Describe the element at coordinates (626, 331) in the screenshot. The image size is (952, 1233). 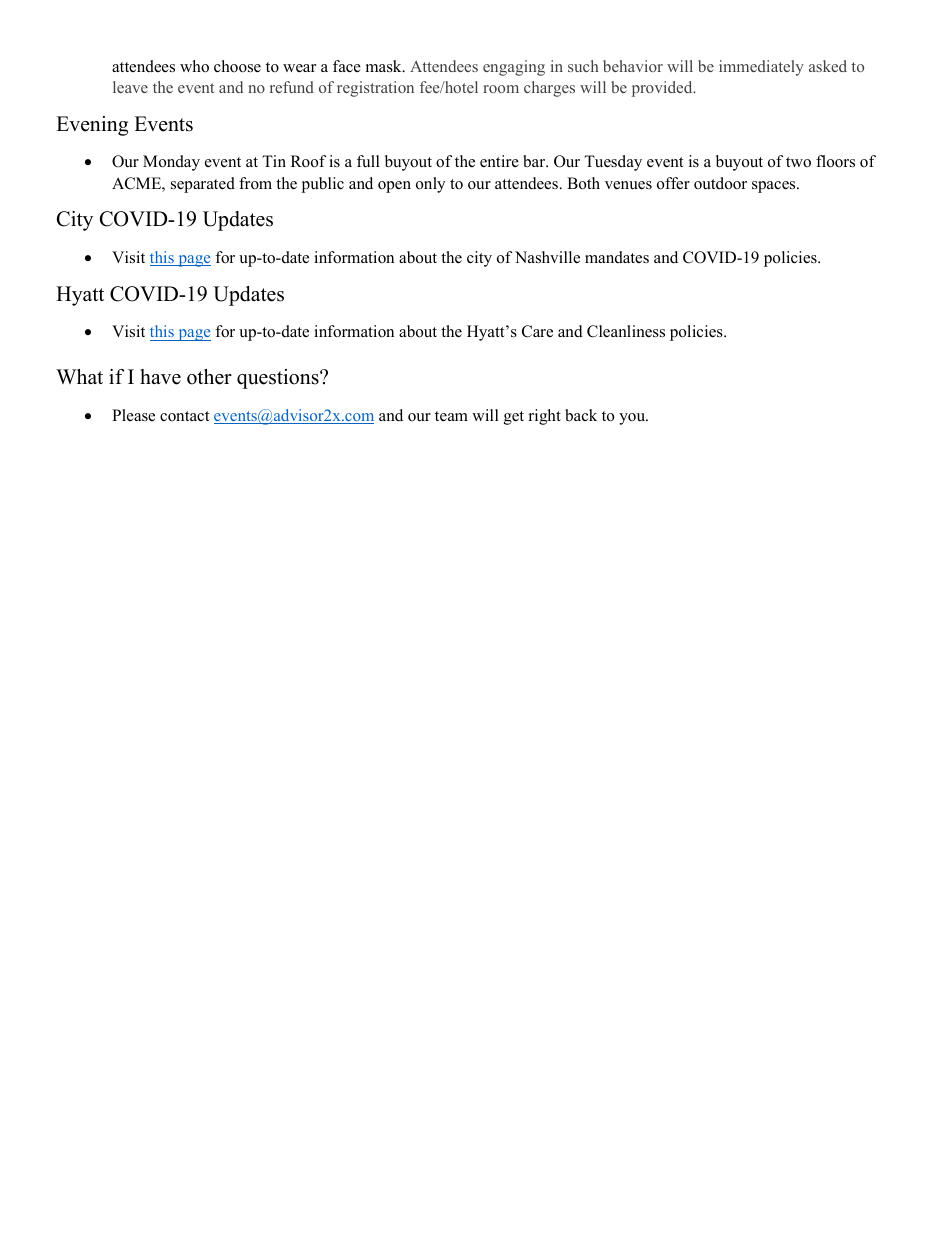
I see `Cleanliness` at that location.
